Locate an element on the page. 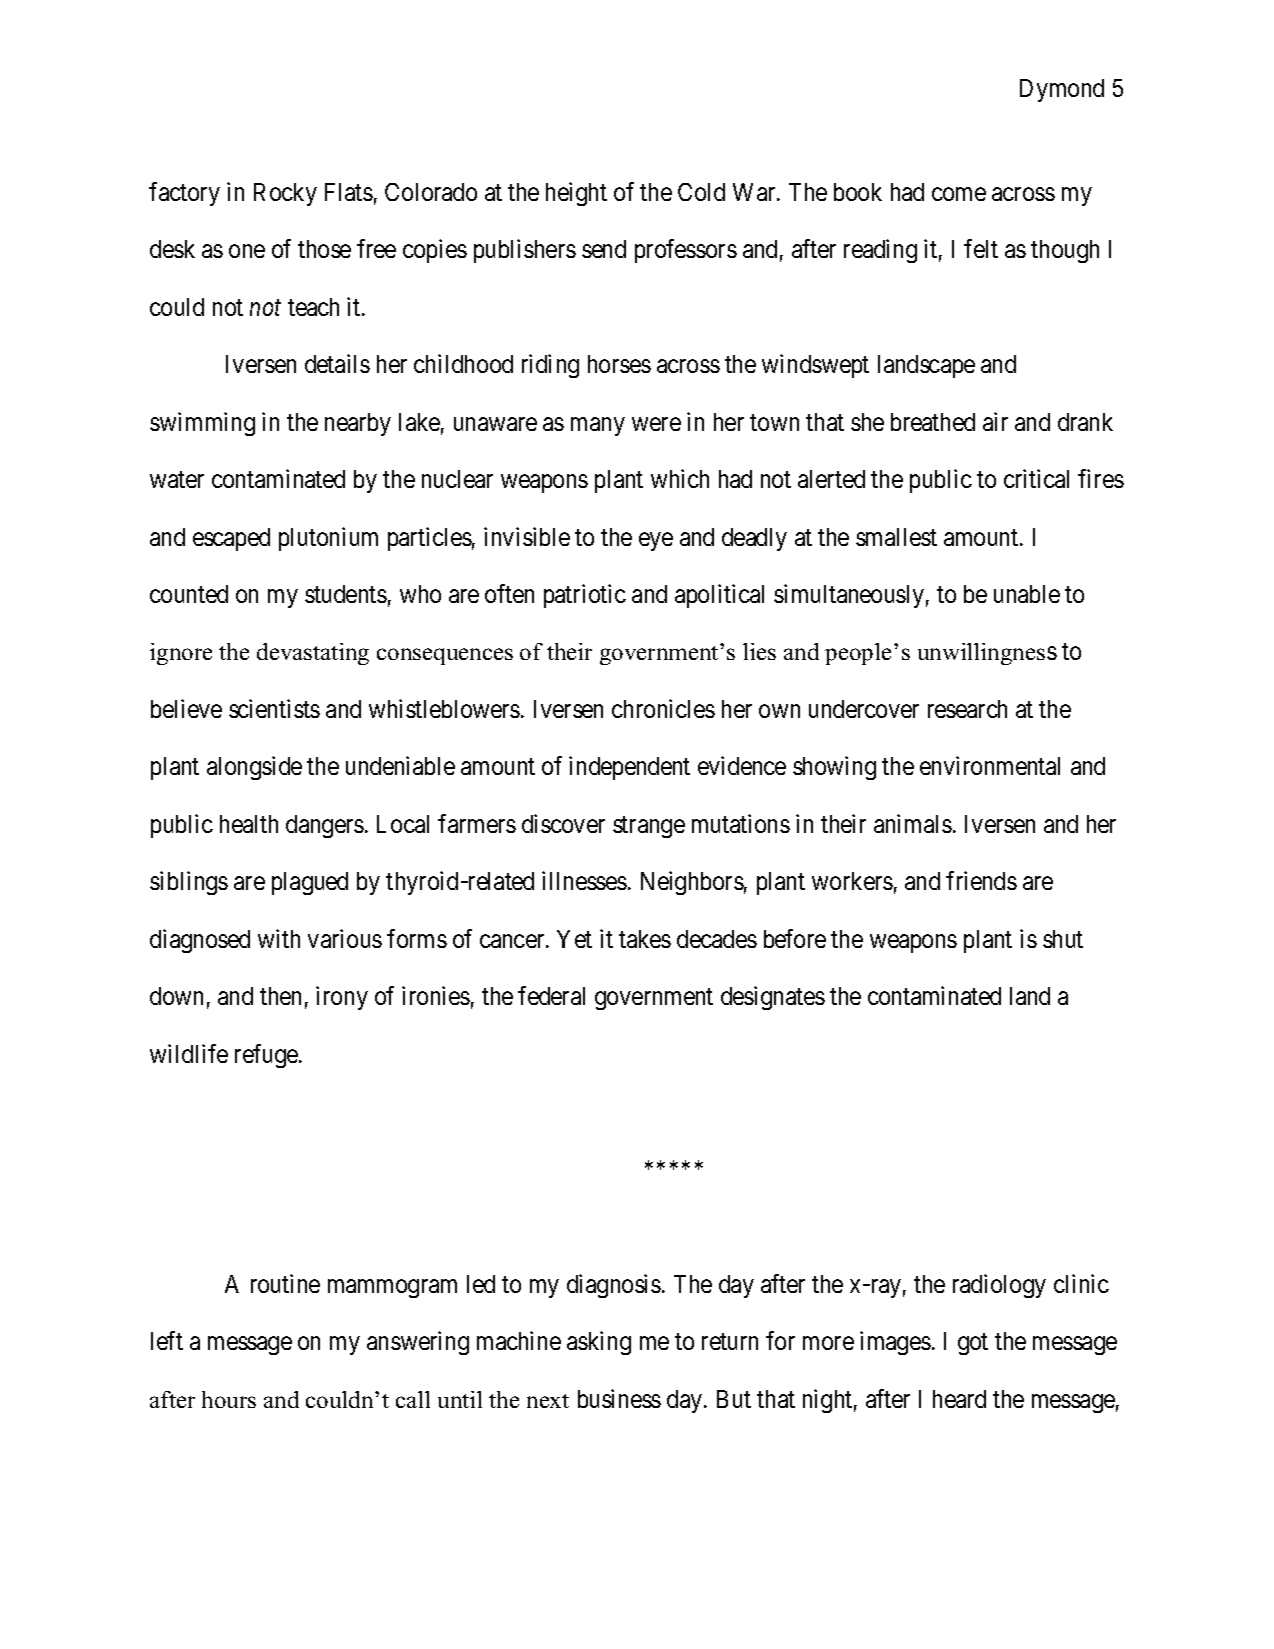 The image size is (1274, 1649). alongside is located at coordinates (254, 768).
